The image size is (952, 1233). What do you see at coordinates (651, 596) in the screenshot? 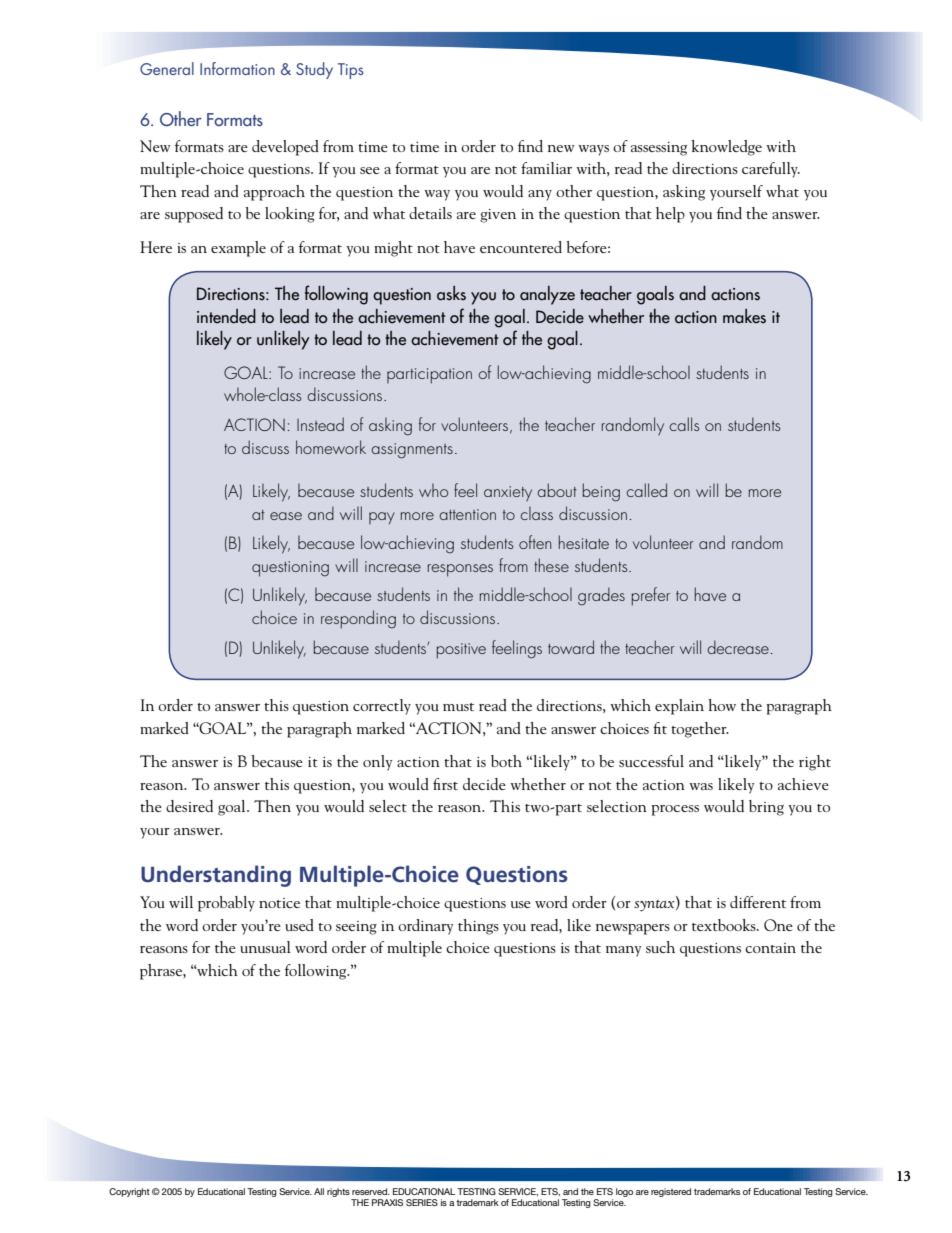
I see `prefer` at bounding box center [651, 596].
